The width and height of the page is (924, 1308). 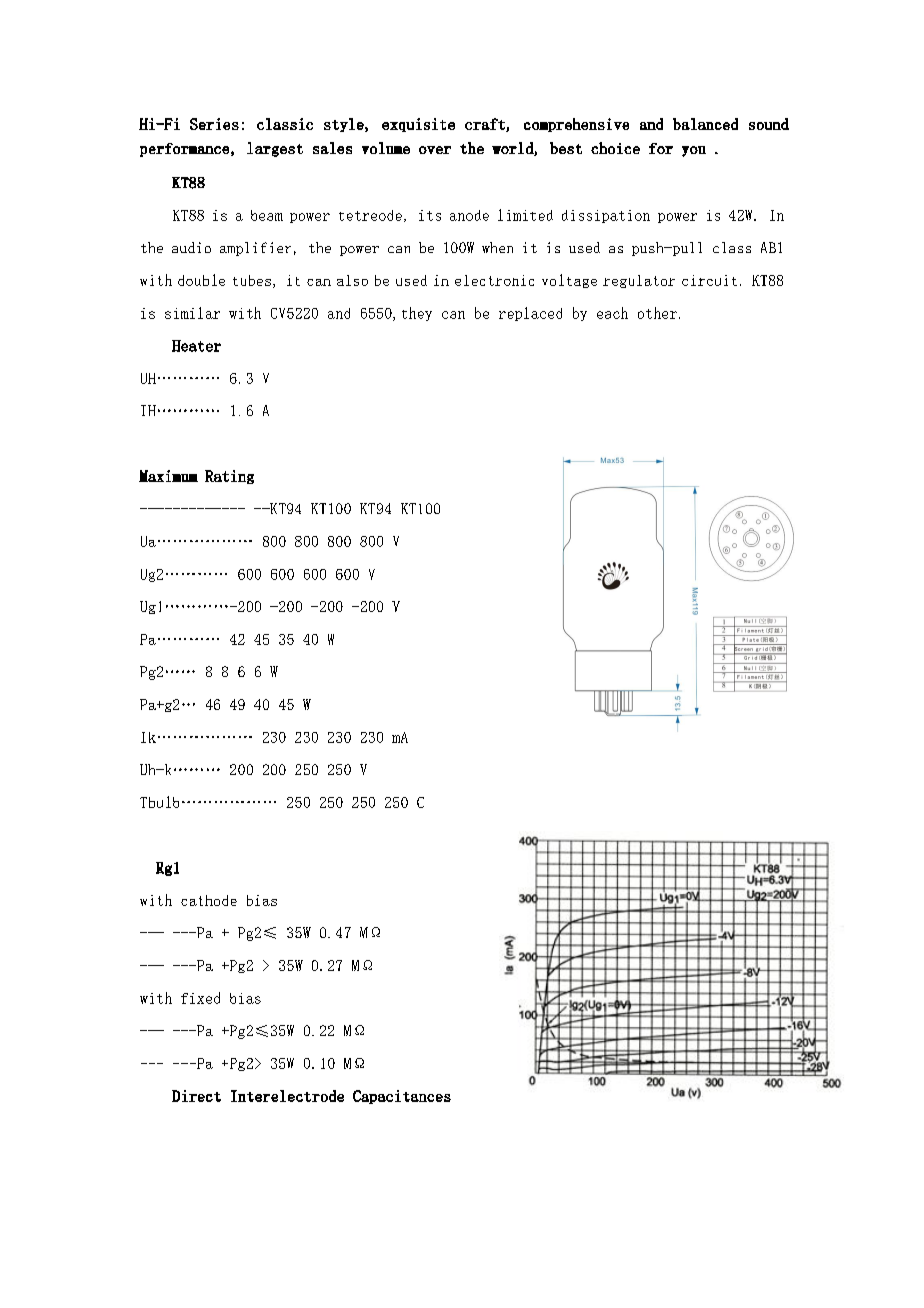 What do you see at coordinates (196, 1096) in the page?
I see `Direct` at bounding box center [196, 1096].
